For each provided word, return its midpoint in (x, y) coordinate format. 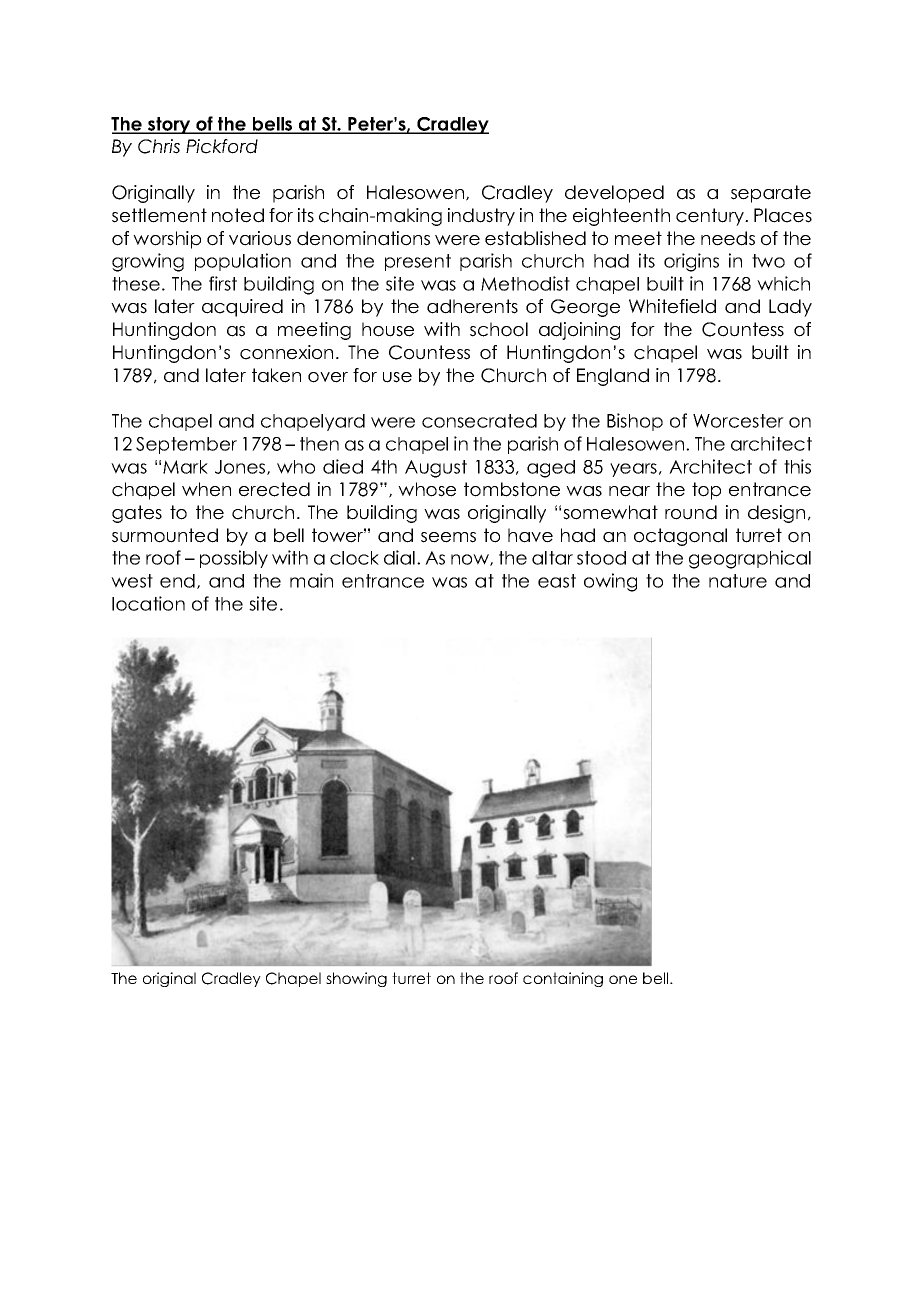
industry (481, 217)
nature (738, 581)
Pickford (222, 146)
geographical (750, 559)
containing (563, 979)
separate (771, 194)
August (436, 469)
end (177, 581)
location (148, 603)
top (706, 491)
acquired (242, 308)
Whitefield (672, 306)
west (132, 581)
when (206, 489)
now (471, 560)
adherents (472, 306)
